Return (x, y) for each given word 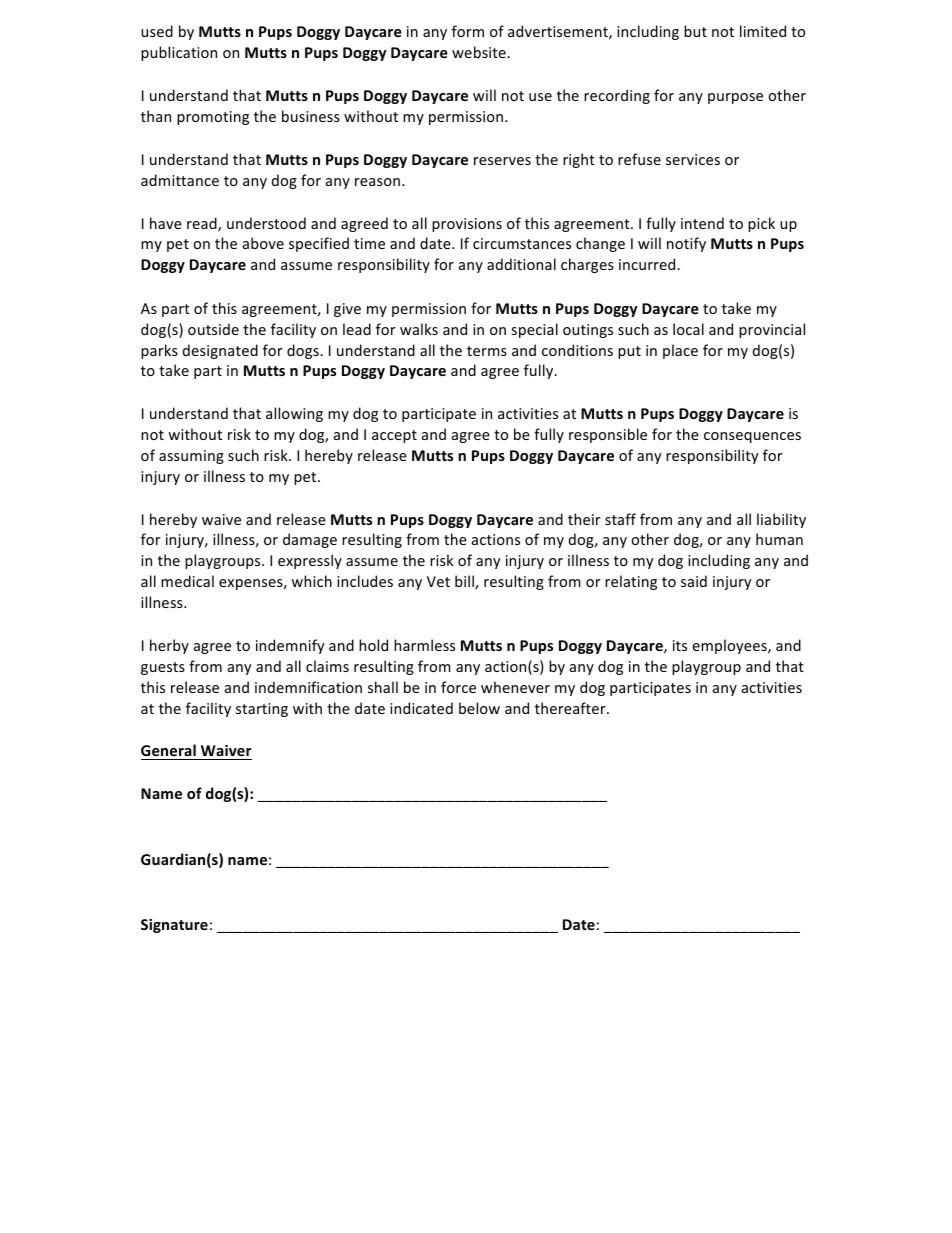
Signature (174, 926)
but (695, 31)
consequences (752, 437)
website (480, 52)
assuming (191, 457)
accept (394, 436)
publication (179, 53)
